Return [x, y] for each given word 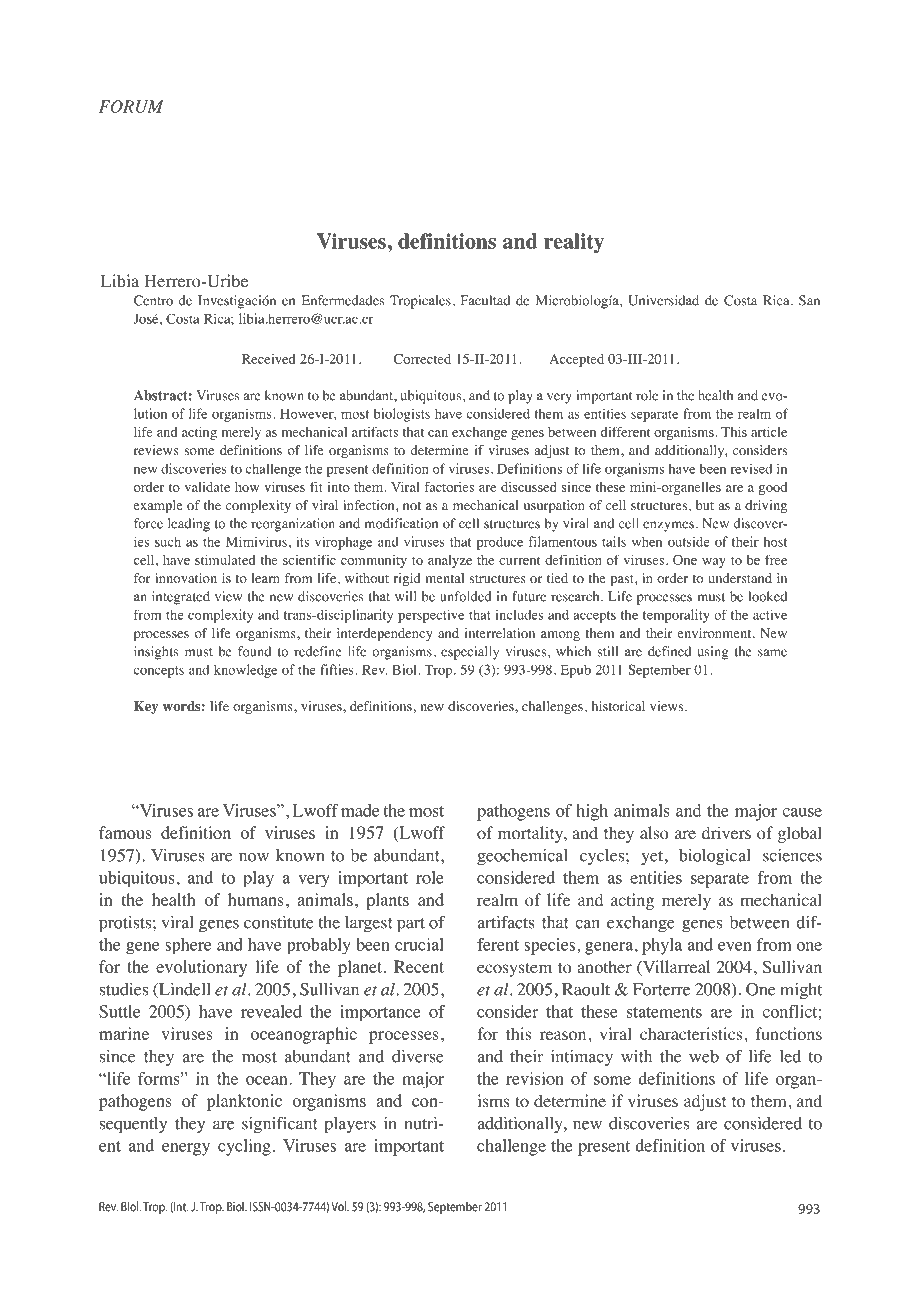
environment [716, 633]
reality [574, 243]
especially [470, 653]
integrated [181, 598]
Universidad [663, 300]
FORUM [131, 106]
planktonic [244, 1102]
